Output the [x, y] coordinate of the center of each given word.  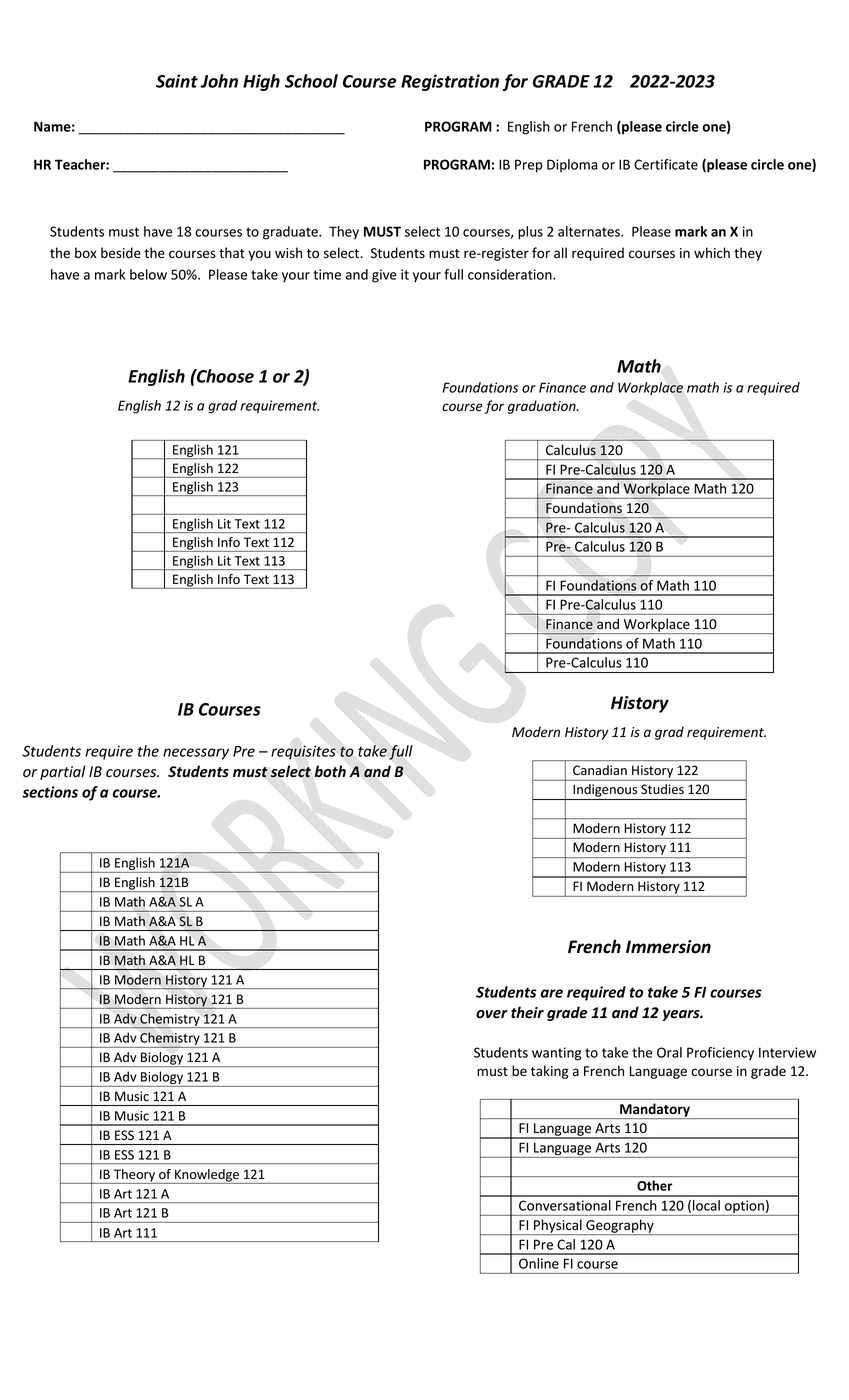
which [712, 252]
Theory [135, 1176]
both [330, 771]
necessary [196, 754]
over [492, 1014]
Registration [450, 82]
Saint [177, 81]
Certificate [666, 164]
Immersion [668, 947]
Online [539, 1263]
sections [50, 792]
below [148, 274]
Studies [662, 789]
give [384, 276]
